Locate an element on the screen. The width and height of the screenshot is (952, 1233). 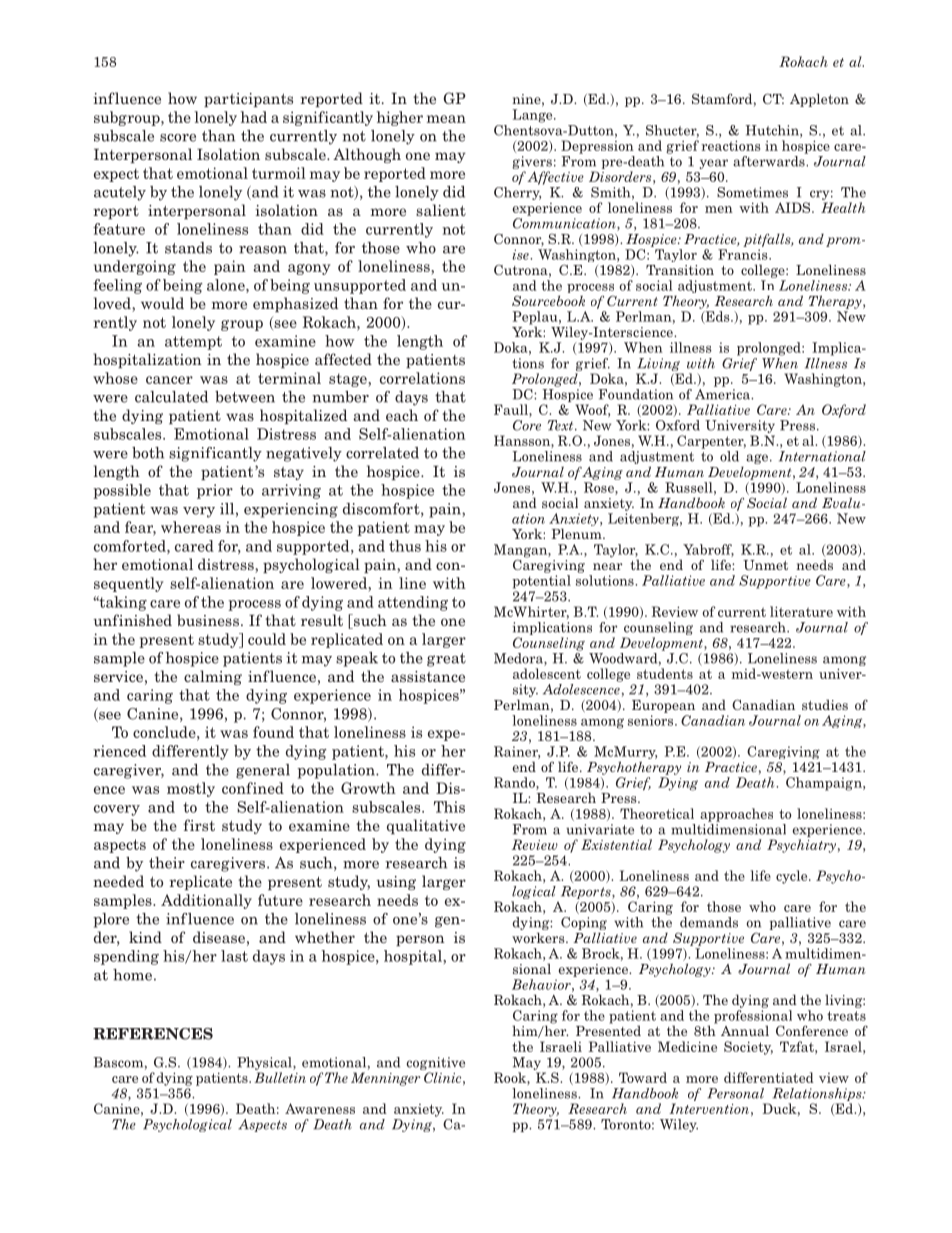
attending is located at coordinates (413, 603).
